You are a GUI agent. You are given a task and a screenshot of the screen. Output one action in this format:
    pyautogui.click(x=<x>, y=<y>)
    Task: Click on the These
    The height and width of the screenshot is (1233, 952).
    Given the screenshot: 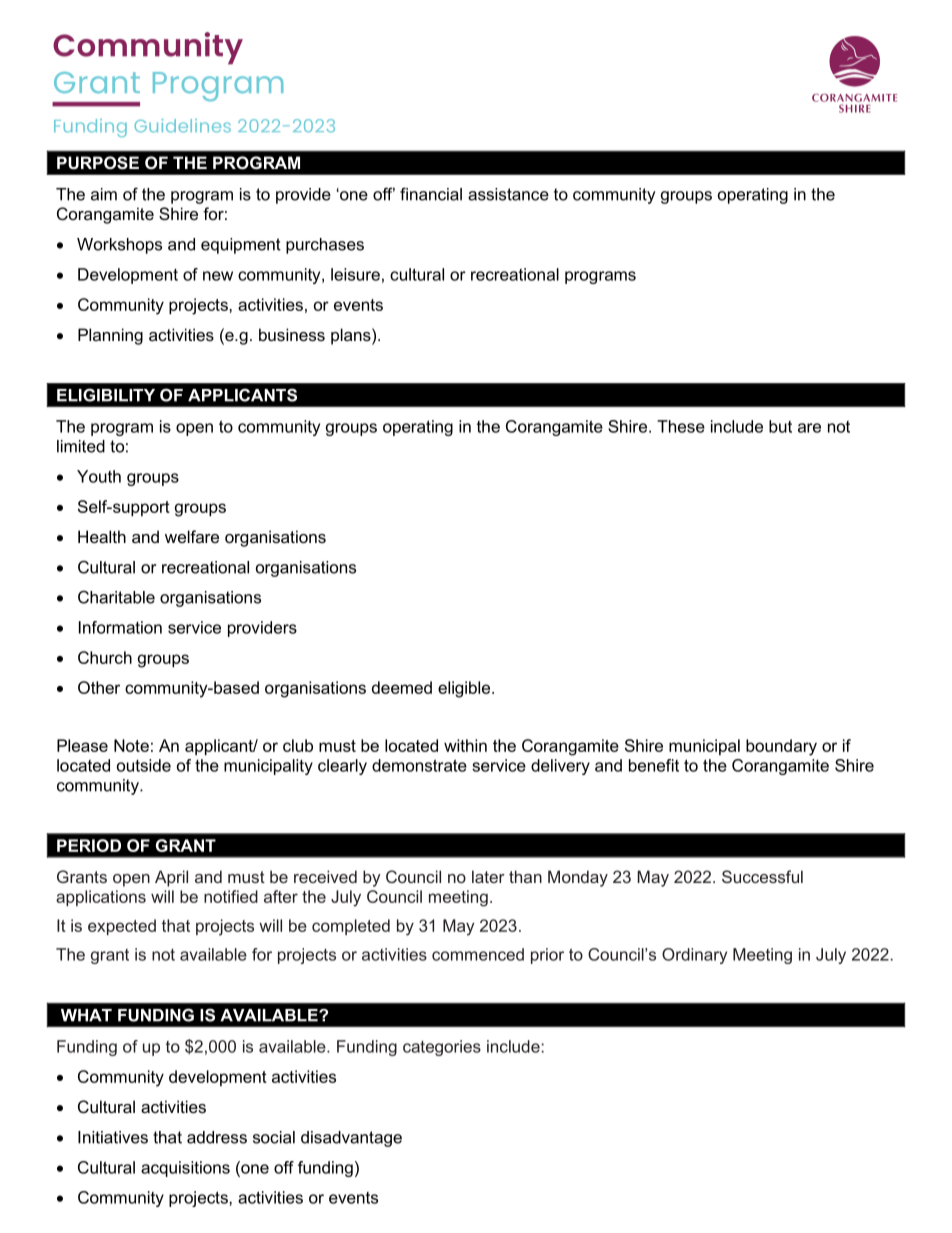 What is the action you would take?
    pyautogui.click(x=681, y=426)
